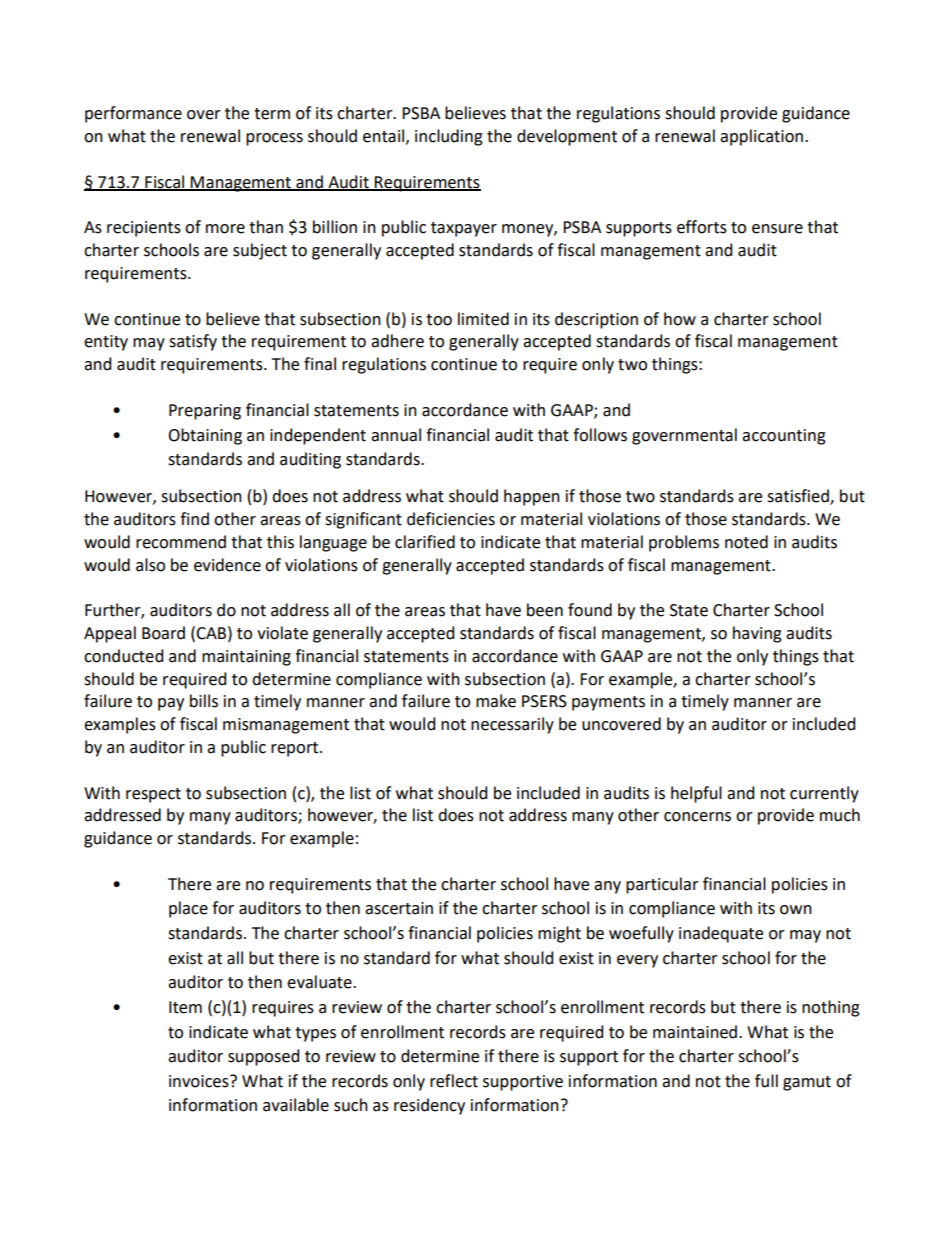 The height and width of the screenshot is (1233, 952). What do you see at coordinates (396, 435) in the screenshot?
I see `annual` at bounding box center [396, 435].
